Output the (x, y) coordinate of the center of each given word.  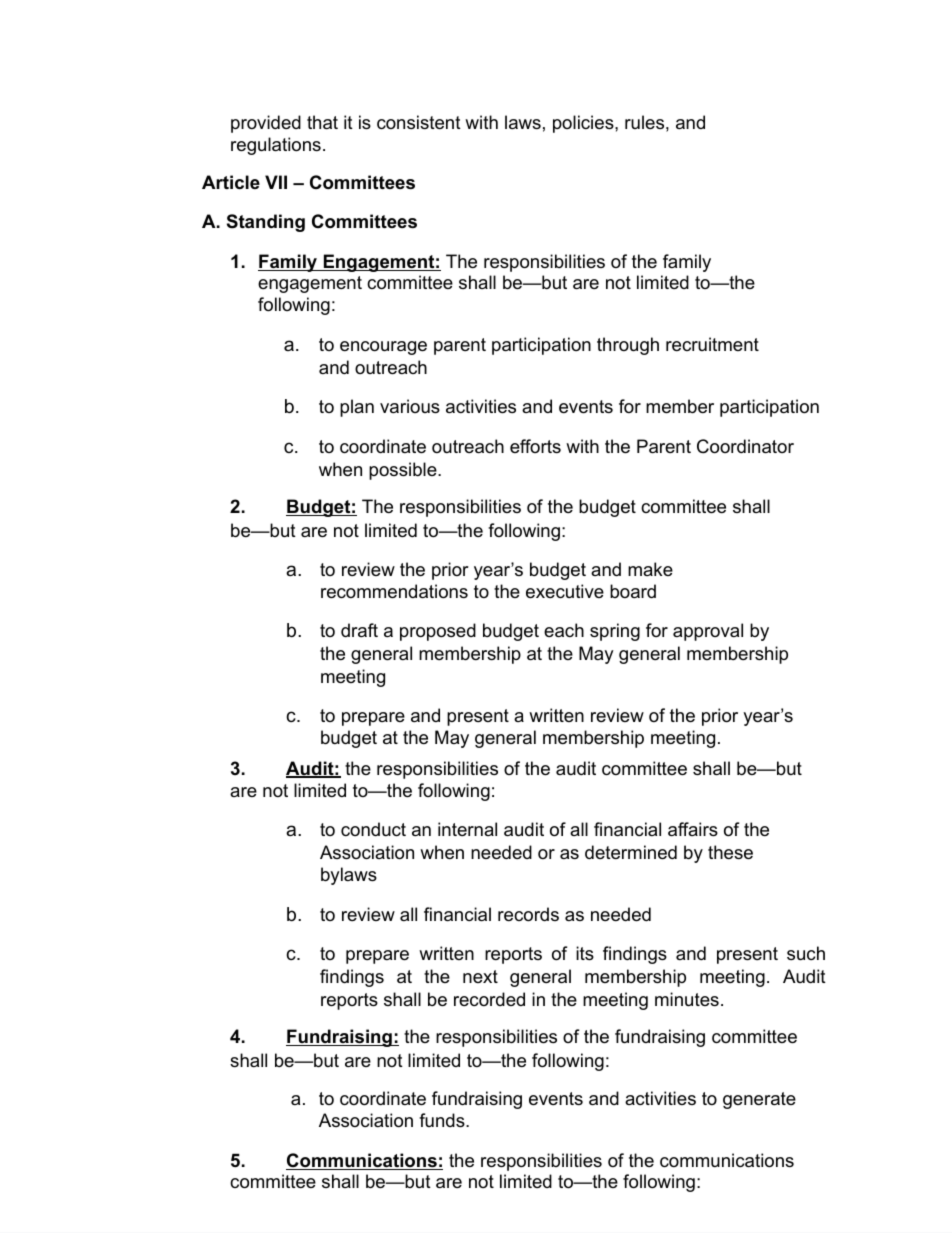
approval (708, 632)
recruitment (712, 344)
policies (584, 124)
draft (359, 630)
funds (443, 1120)
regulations (276, 146)
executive (565, 591)
